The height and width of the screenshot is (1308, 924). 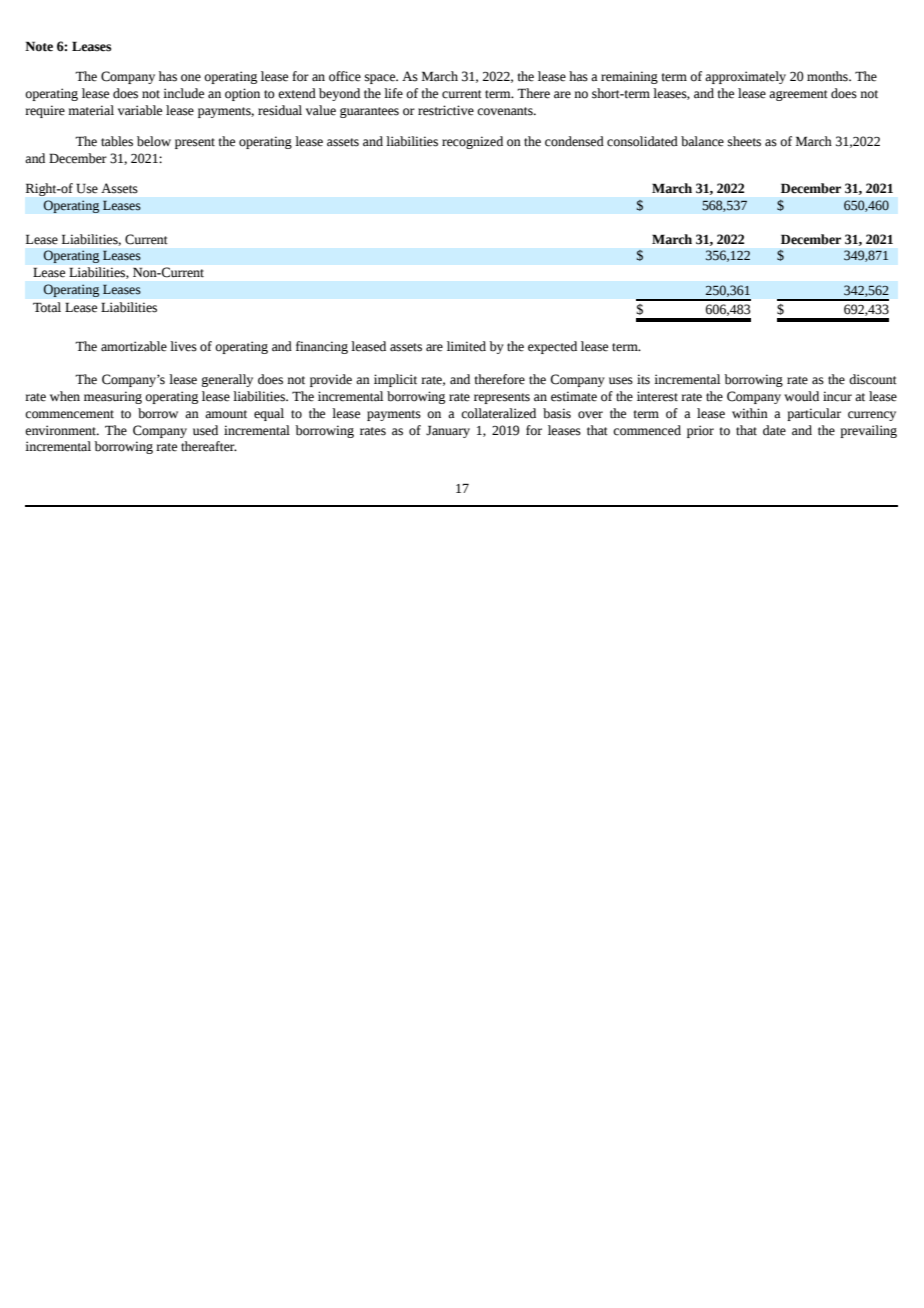 I want to click on one, so click(x=191, y=78).
